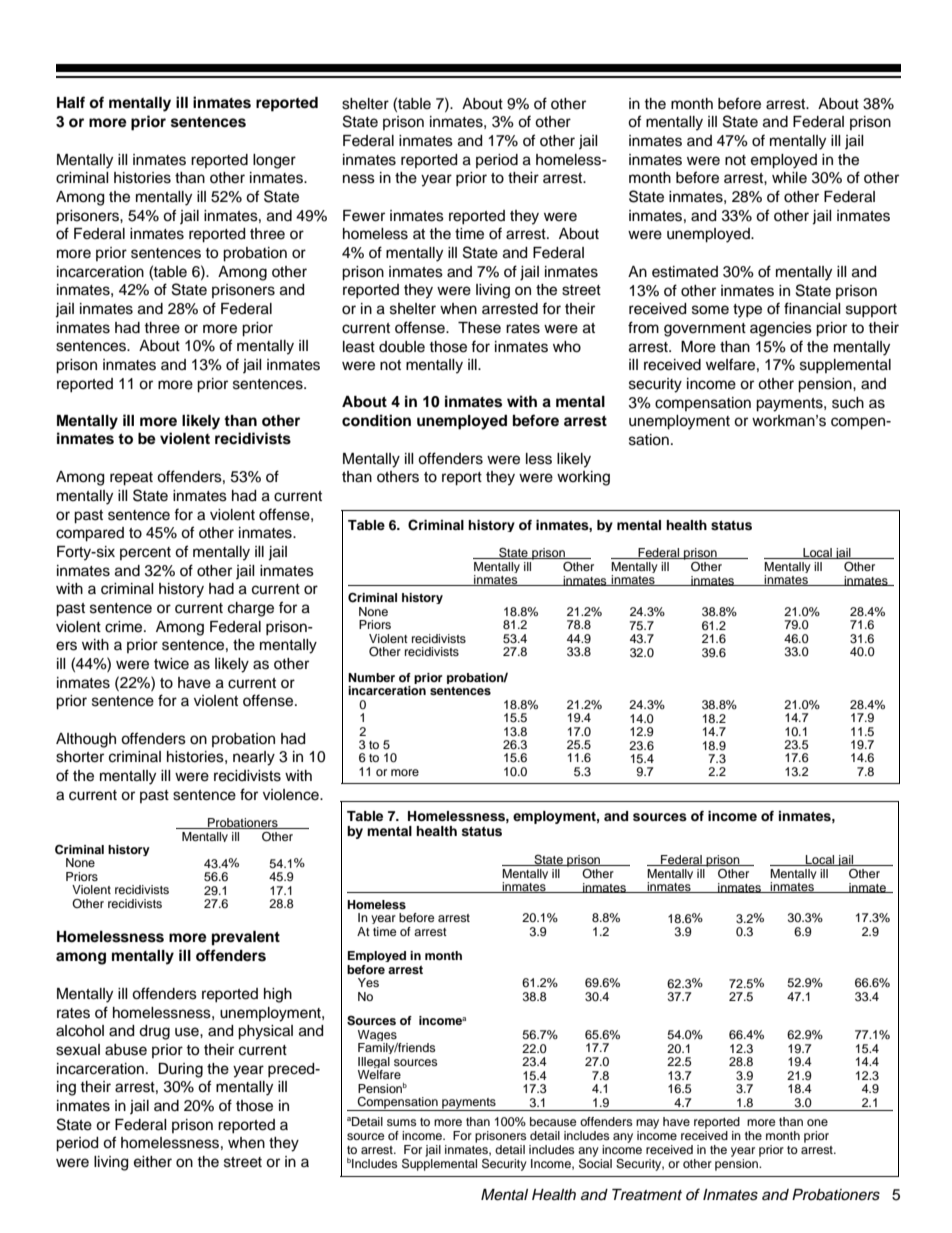 The image size is (952, 1233). Describe the element at coordinates (781, 329) in the image. I see `agencies` at that location.
